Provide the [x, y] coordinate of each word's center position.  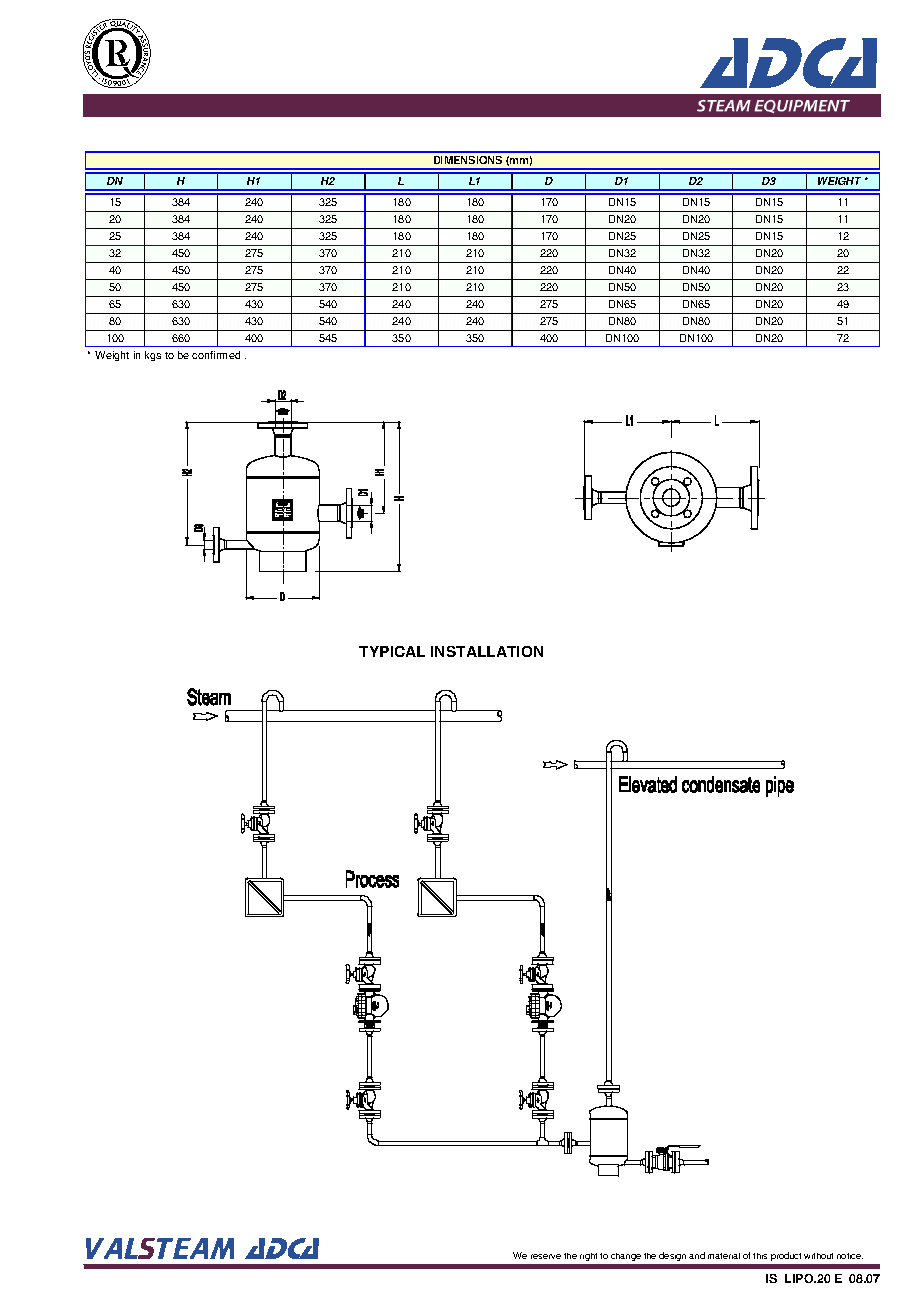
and [697, 1255]
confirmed [216, 355]
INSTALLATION [487, 651]
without [818, 1256]
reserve [546, 1256]
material [724, 1256]
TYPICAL [392, 651]
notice [850, 1256]
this [760, 1256]
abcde [117, 53]
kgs [153, 356]
